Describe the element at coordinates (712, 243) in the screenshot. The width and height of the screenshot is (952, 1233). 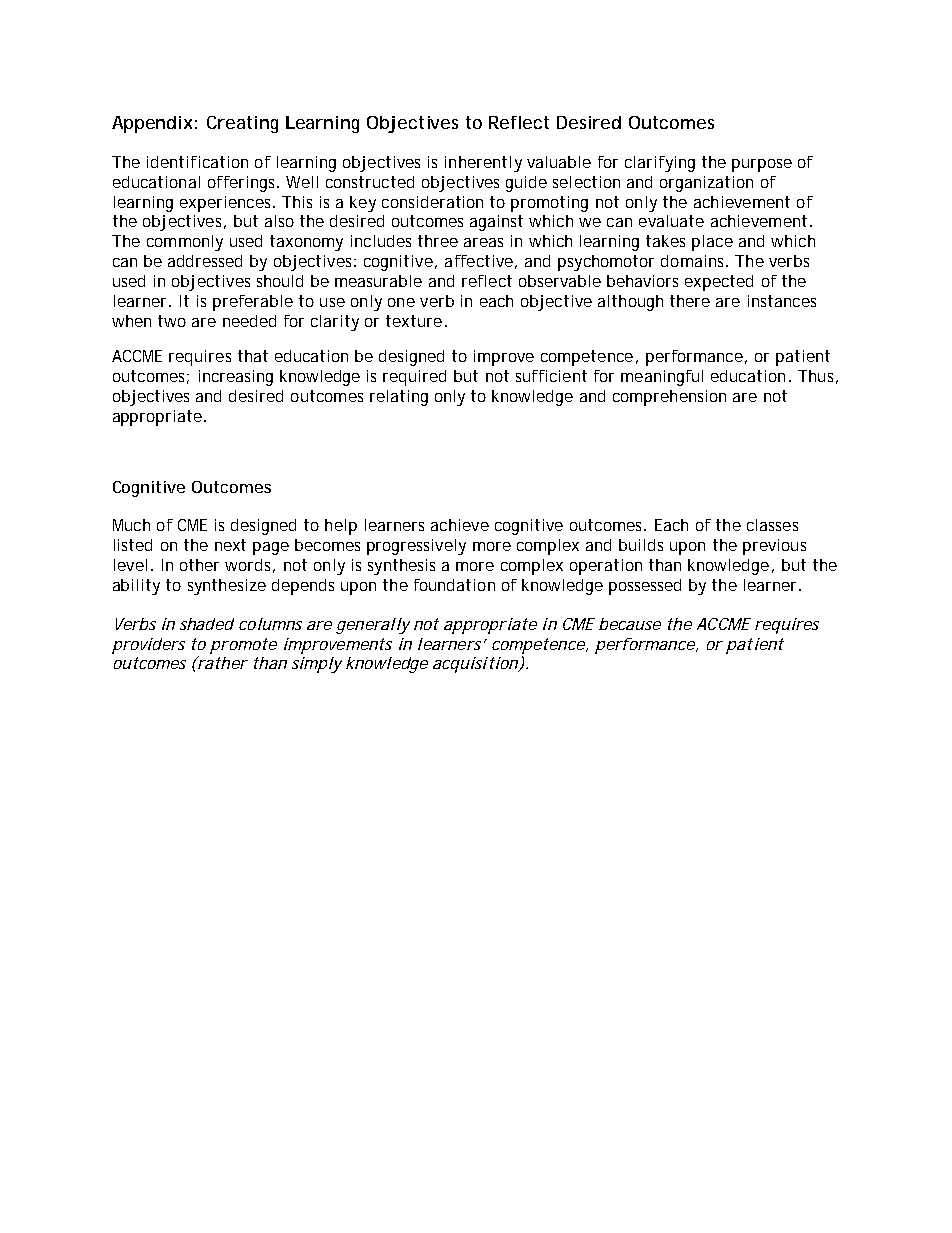
I see `place` at that location.
